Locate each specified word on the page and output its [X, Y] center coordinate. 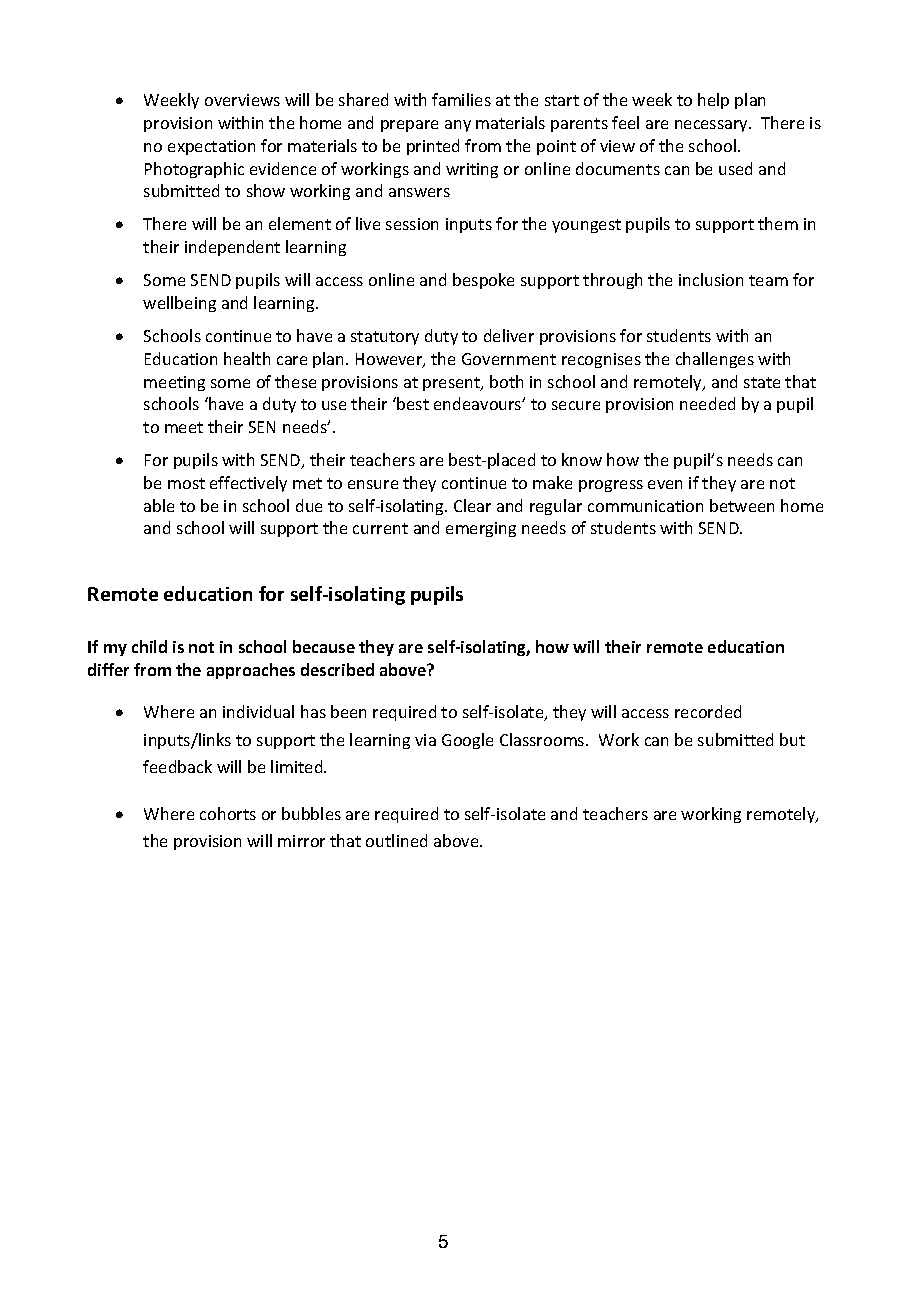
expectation [211, 147]
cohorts [228, 813]
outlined [396, 840]
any [458, 126]
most [186, 483]
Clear [472, 505]
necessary [713, 126]
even [665, 484]
